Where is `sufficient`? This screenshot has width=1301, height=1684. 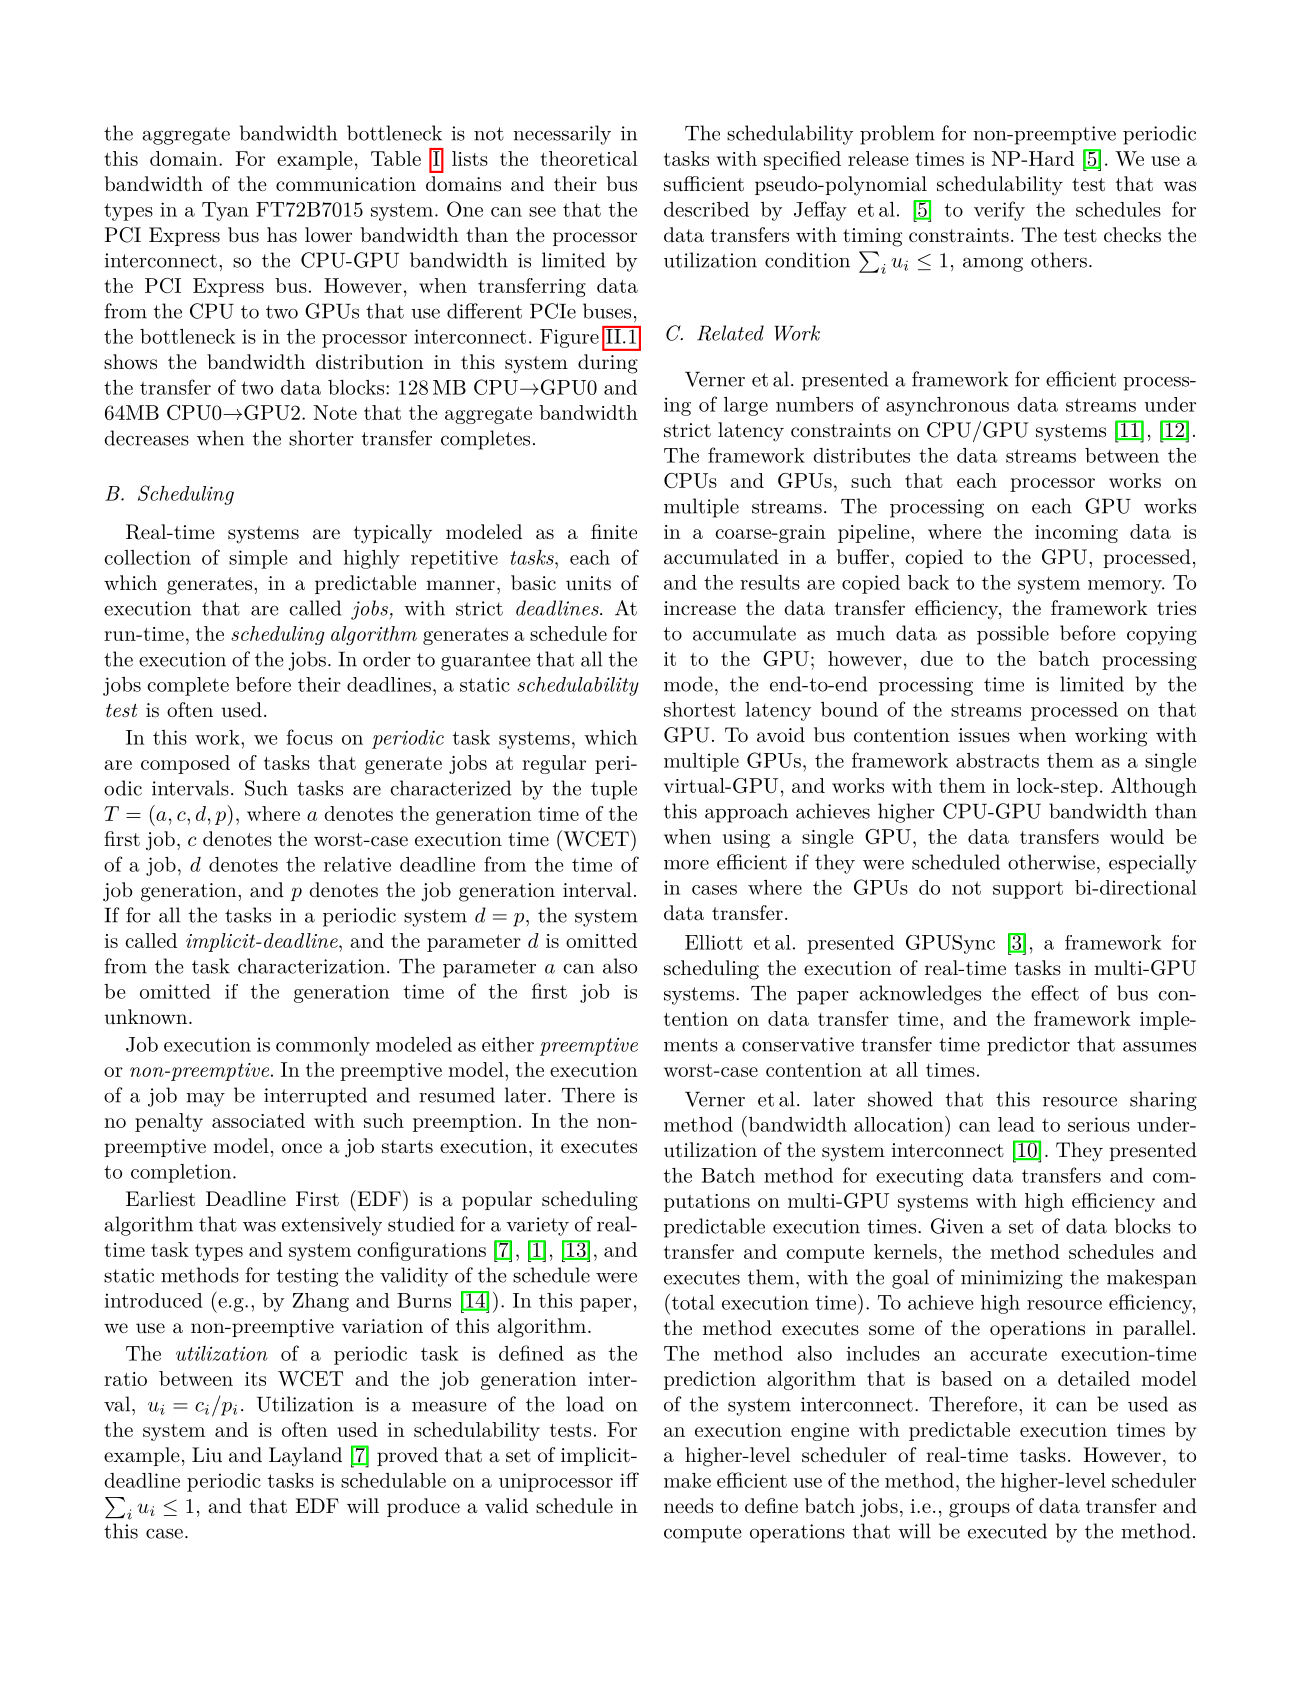
sufficient is located at coordinates (704, 184).
